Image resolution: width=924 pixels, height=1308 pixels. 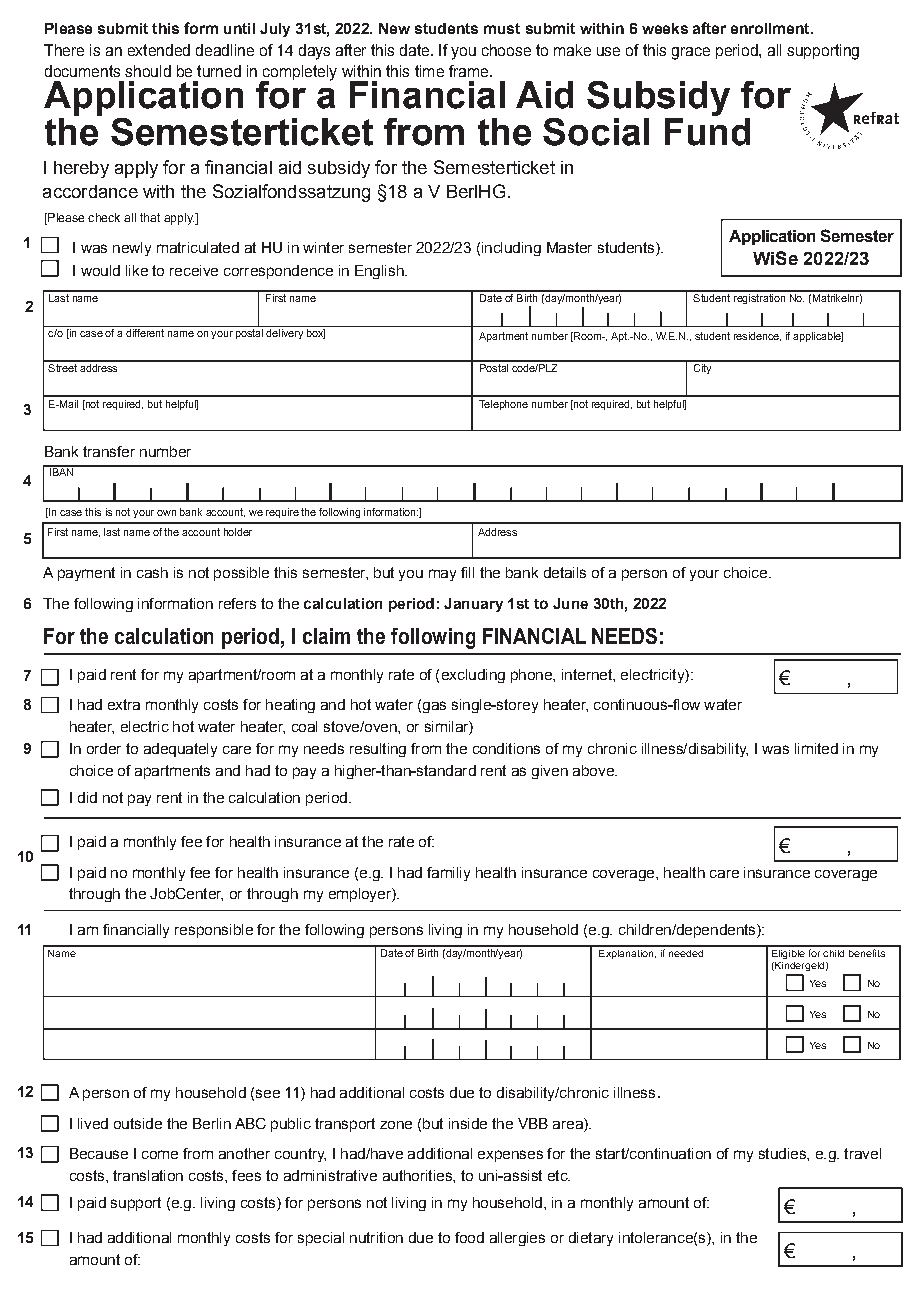 I want to click on studies, so click(x=783, y=1153).
